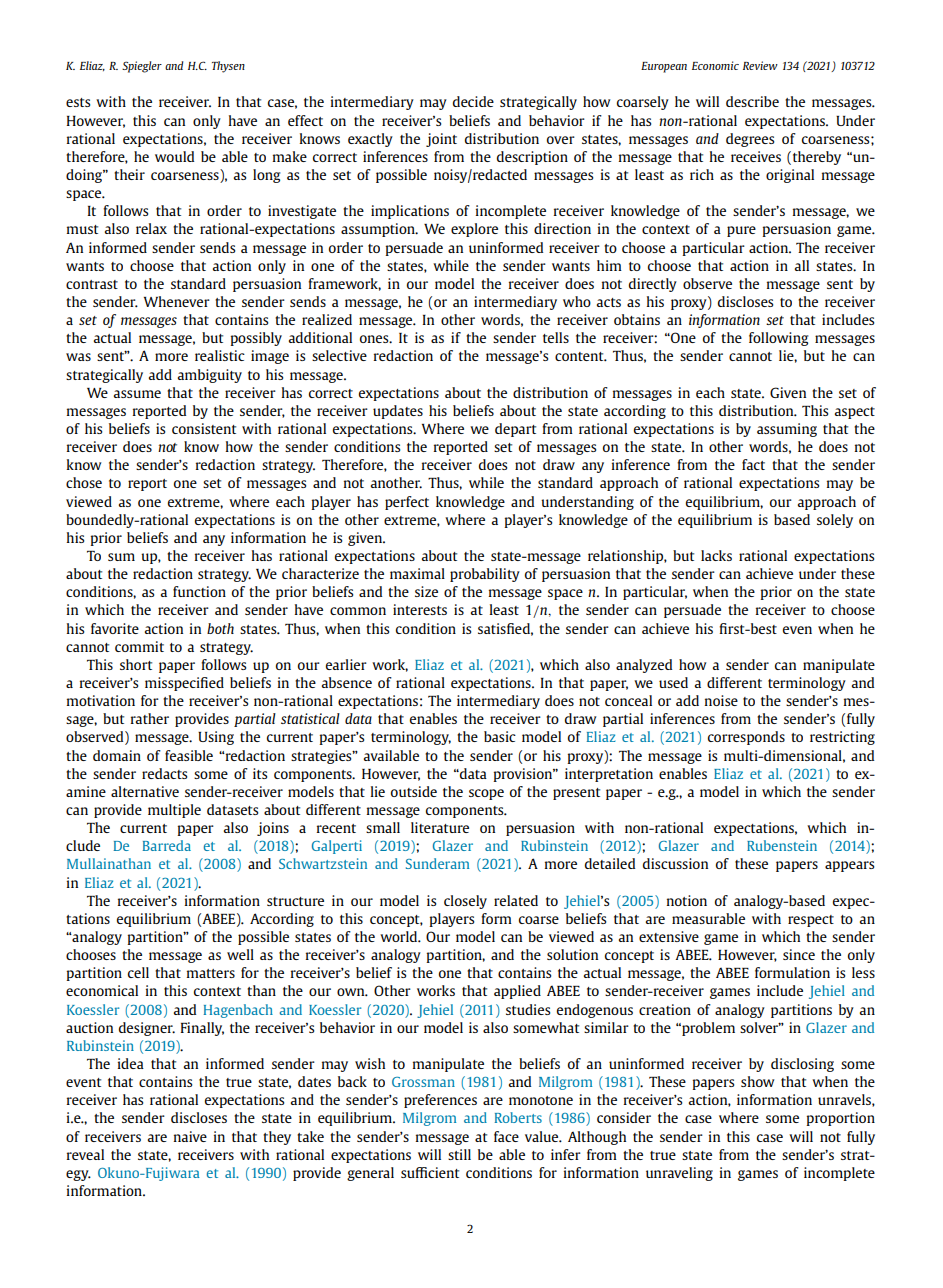 This page has height=1288, width=943. What do you see at coordinates (840, 1119) in the page?
I see `proportion` at bounding box center [840, 1119].
